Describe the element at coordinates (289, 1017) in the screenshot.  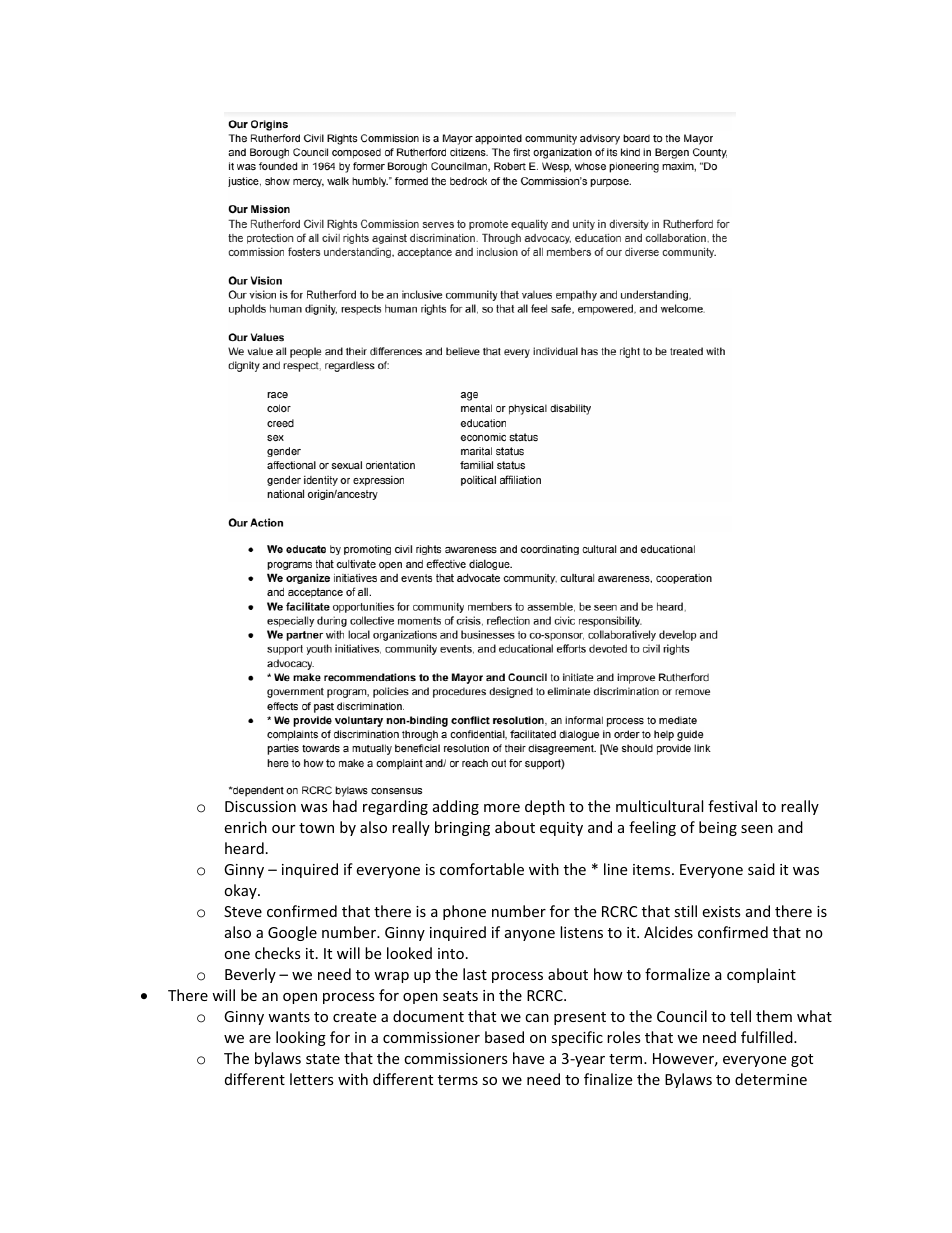
I see `wants` at that location.
